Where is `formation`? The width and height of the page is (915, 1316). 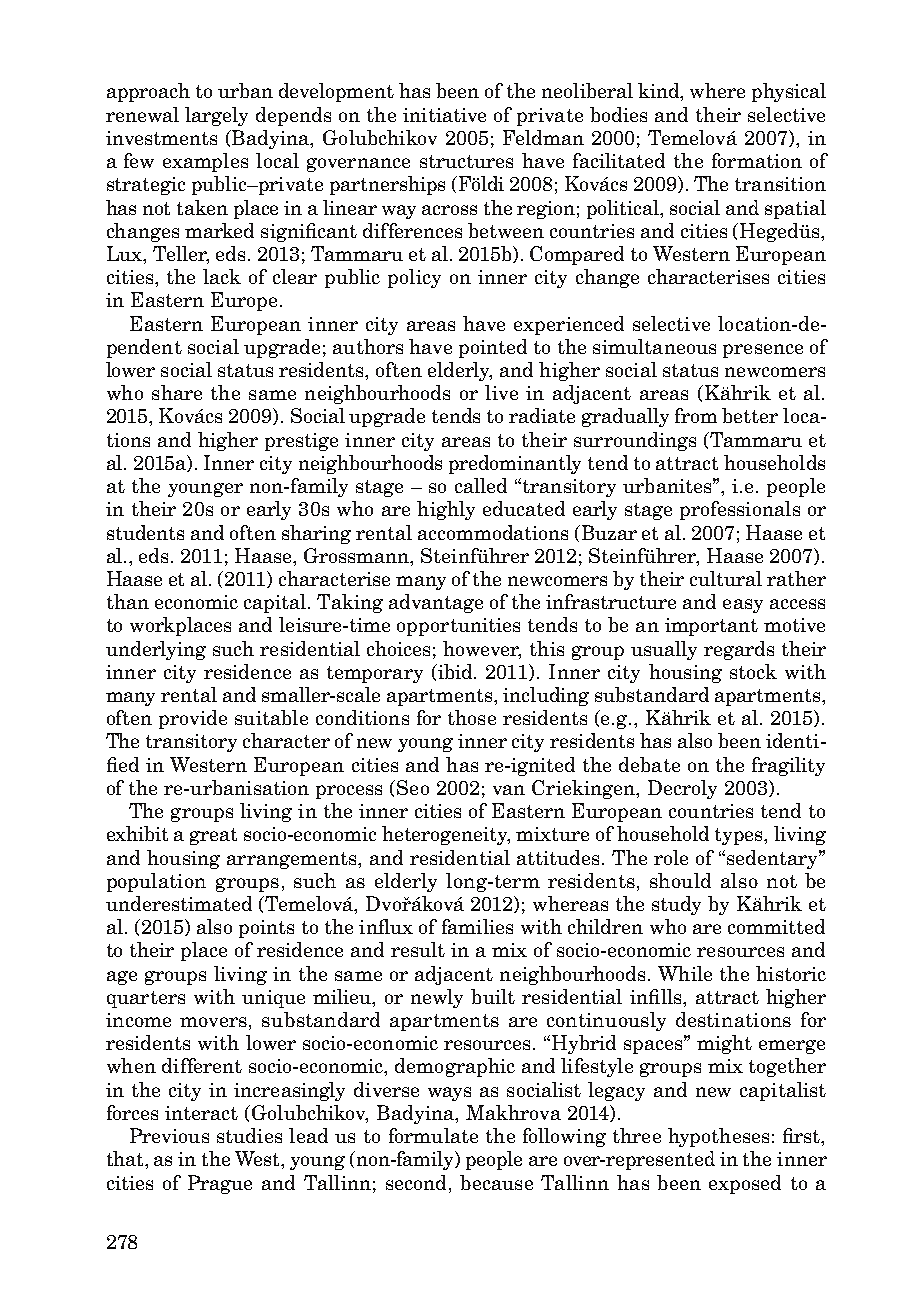 formation is located at coordinates (757, 160).
